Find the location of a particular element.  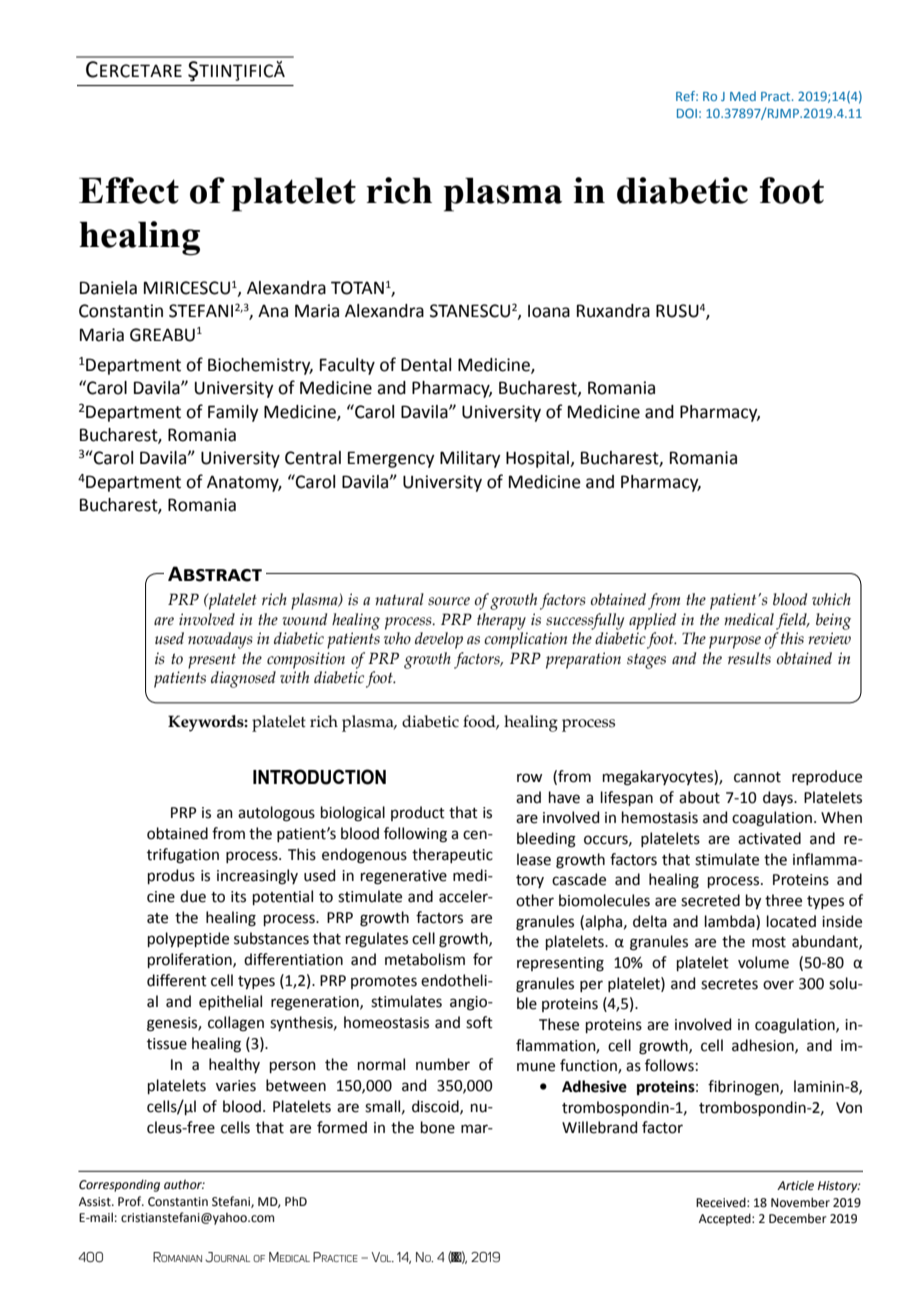

source is located at coordinates (449, 601).
